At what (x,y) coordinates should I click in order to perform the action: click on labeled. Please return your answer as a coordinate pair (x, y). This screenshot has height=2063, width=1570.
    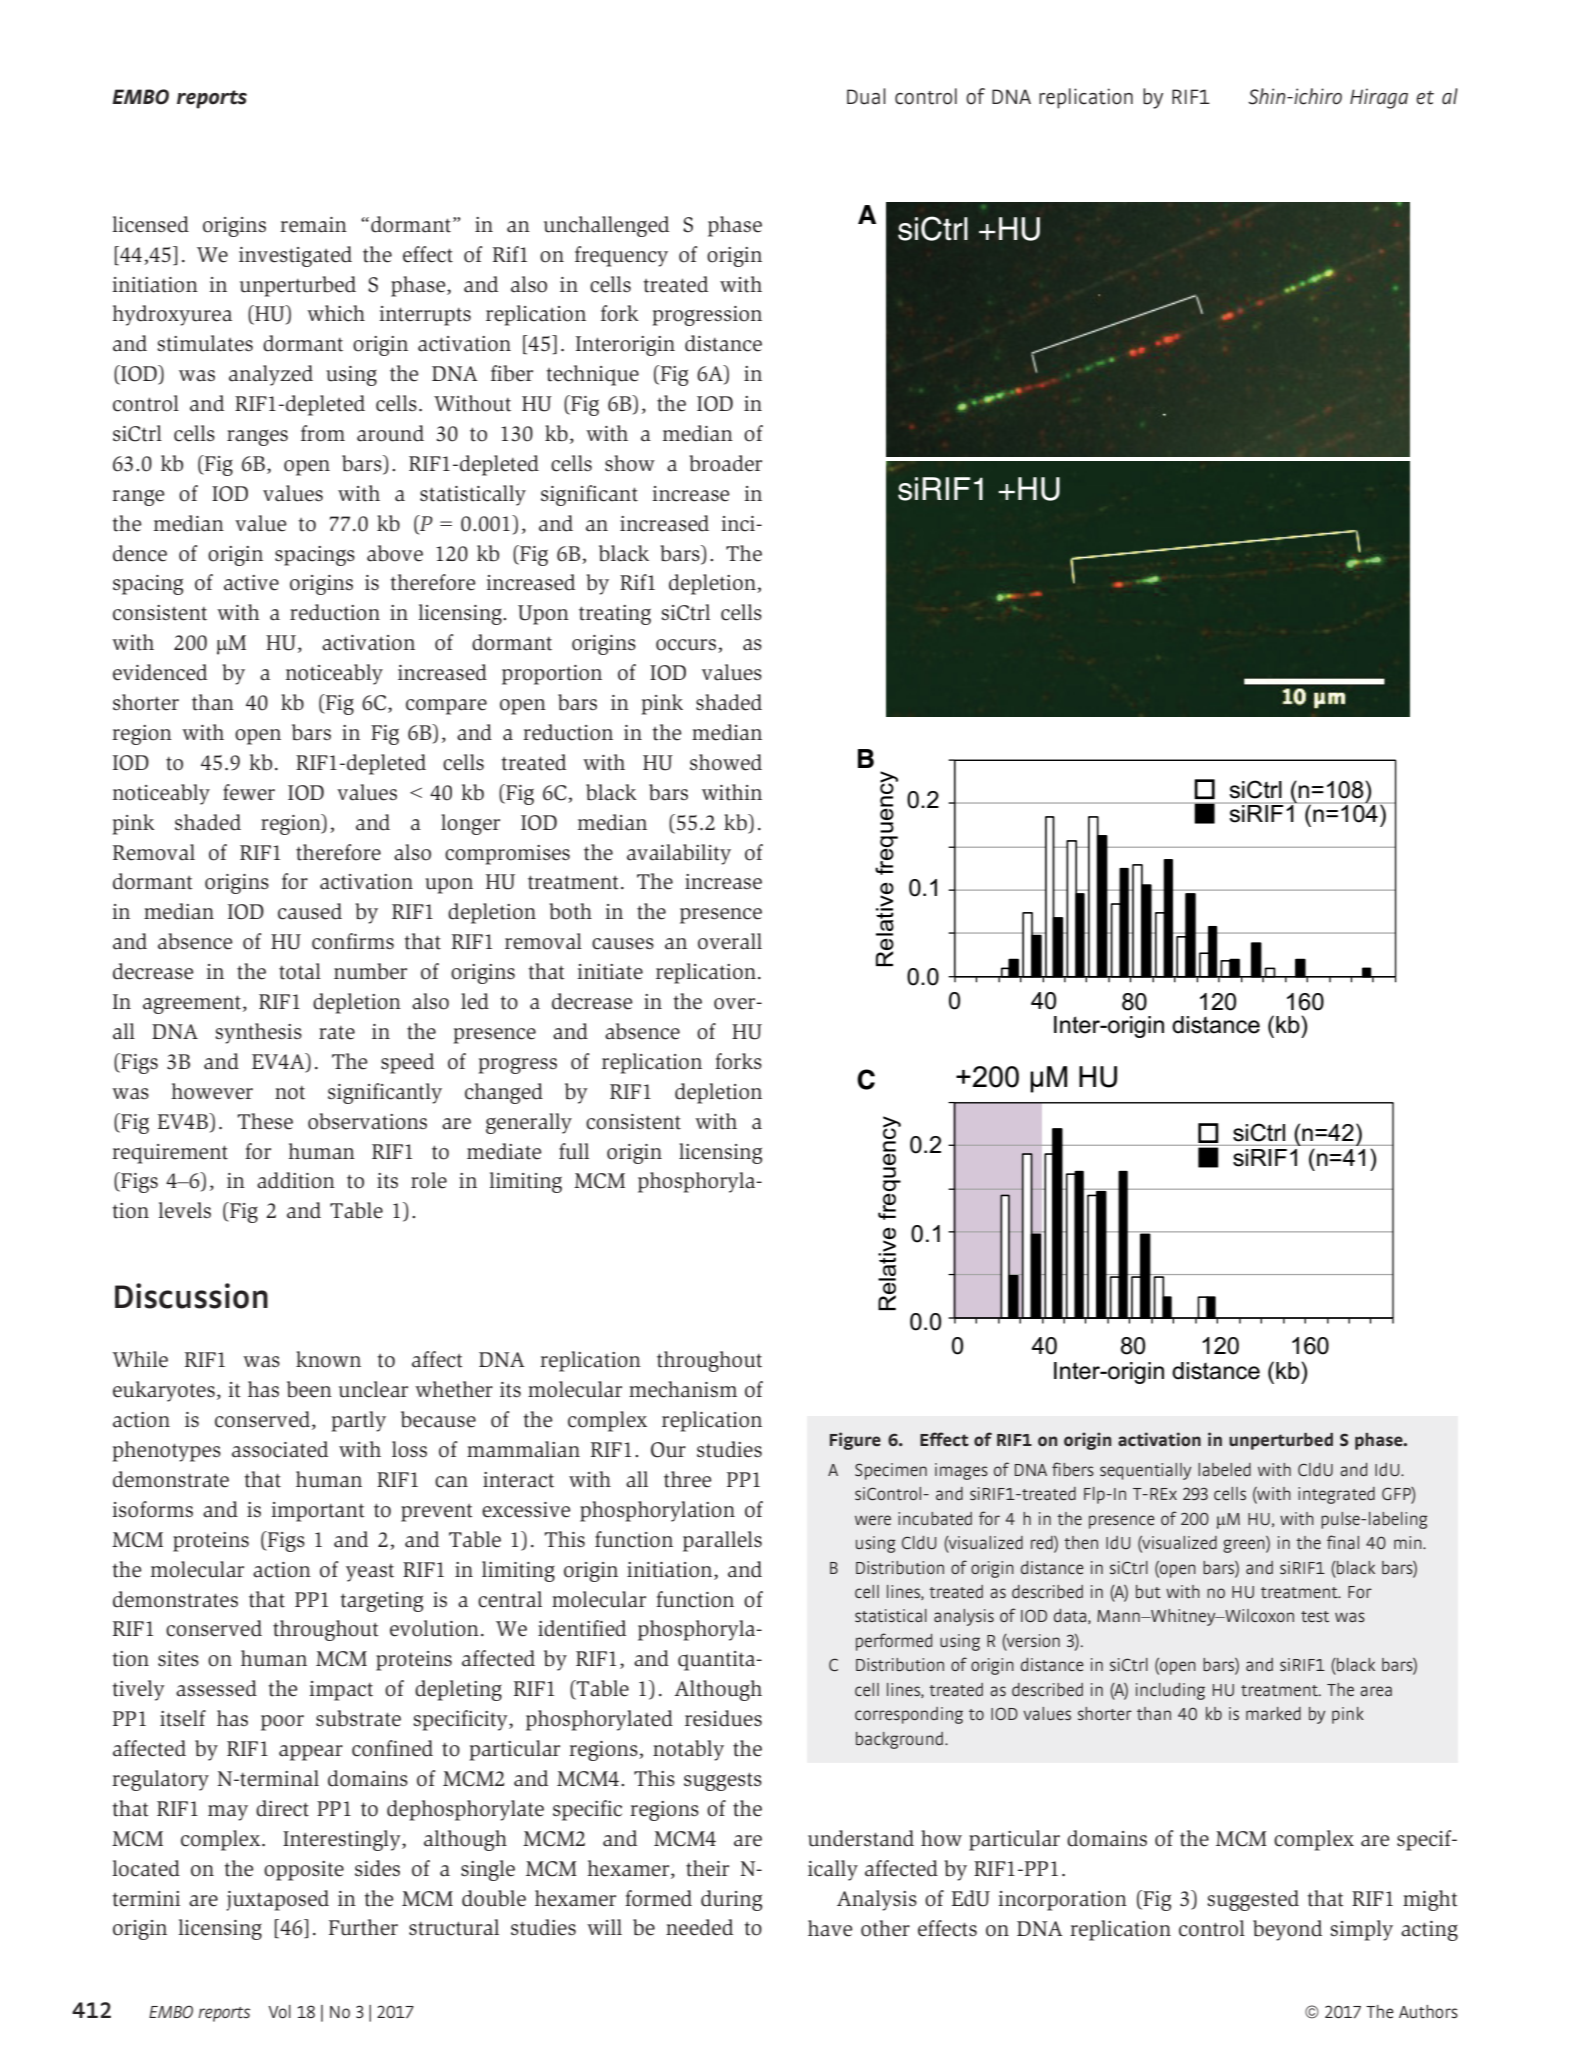
    Looking at the image, I should click on (1224, 1469).
